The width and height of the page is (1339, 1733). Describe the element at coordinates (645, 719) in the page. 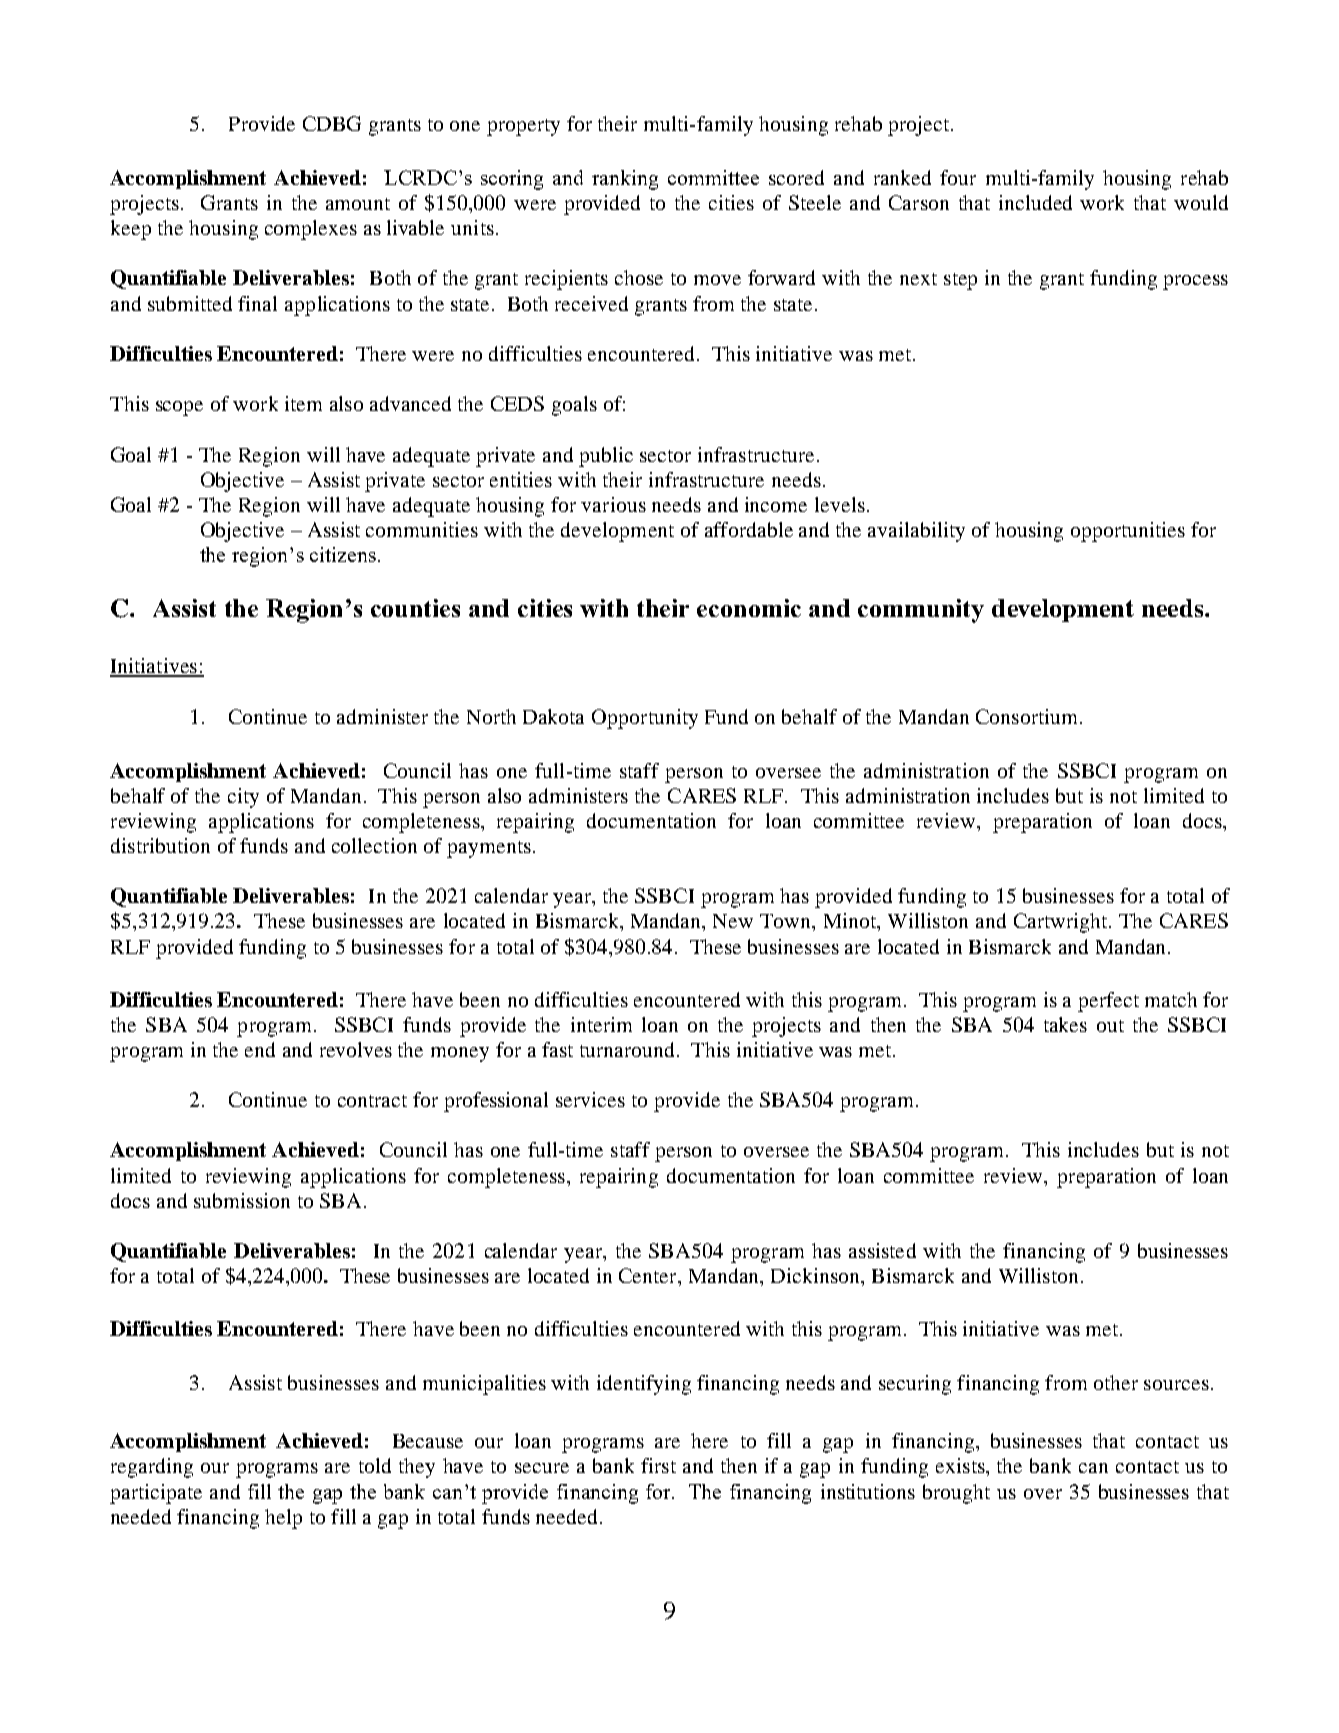

I see `Opportunity` at that location.
